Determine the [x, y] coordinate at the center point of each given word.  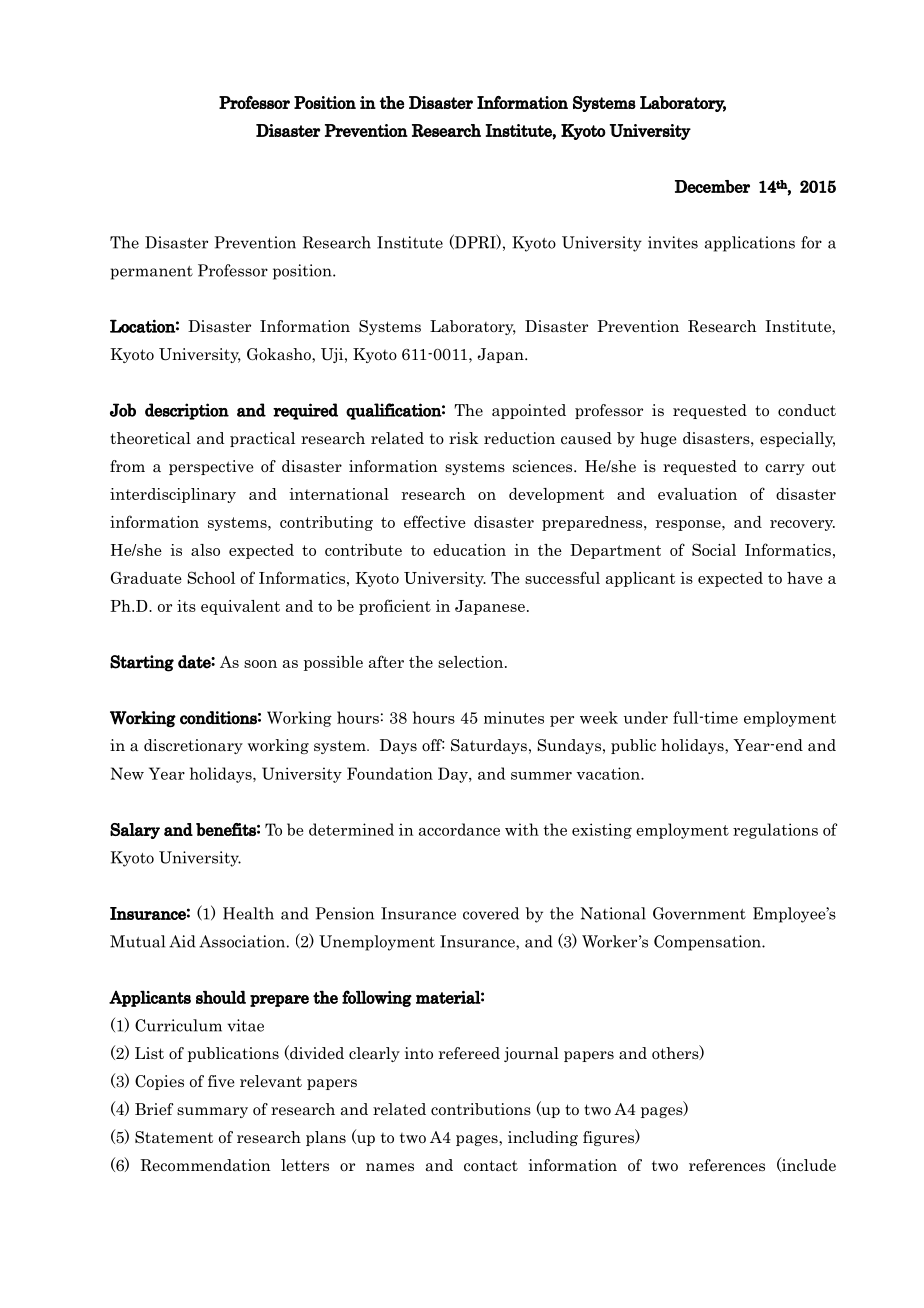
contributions [481, 1109]
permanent [152, 273]
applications [750, 244]
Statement [174, 1137]
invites [673, 242]
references [727, 1165]
